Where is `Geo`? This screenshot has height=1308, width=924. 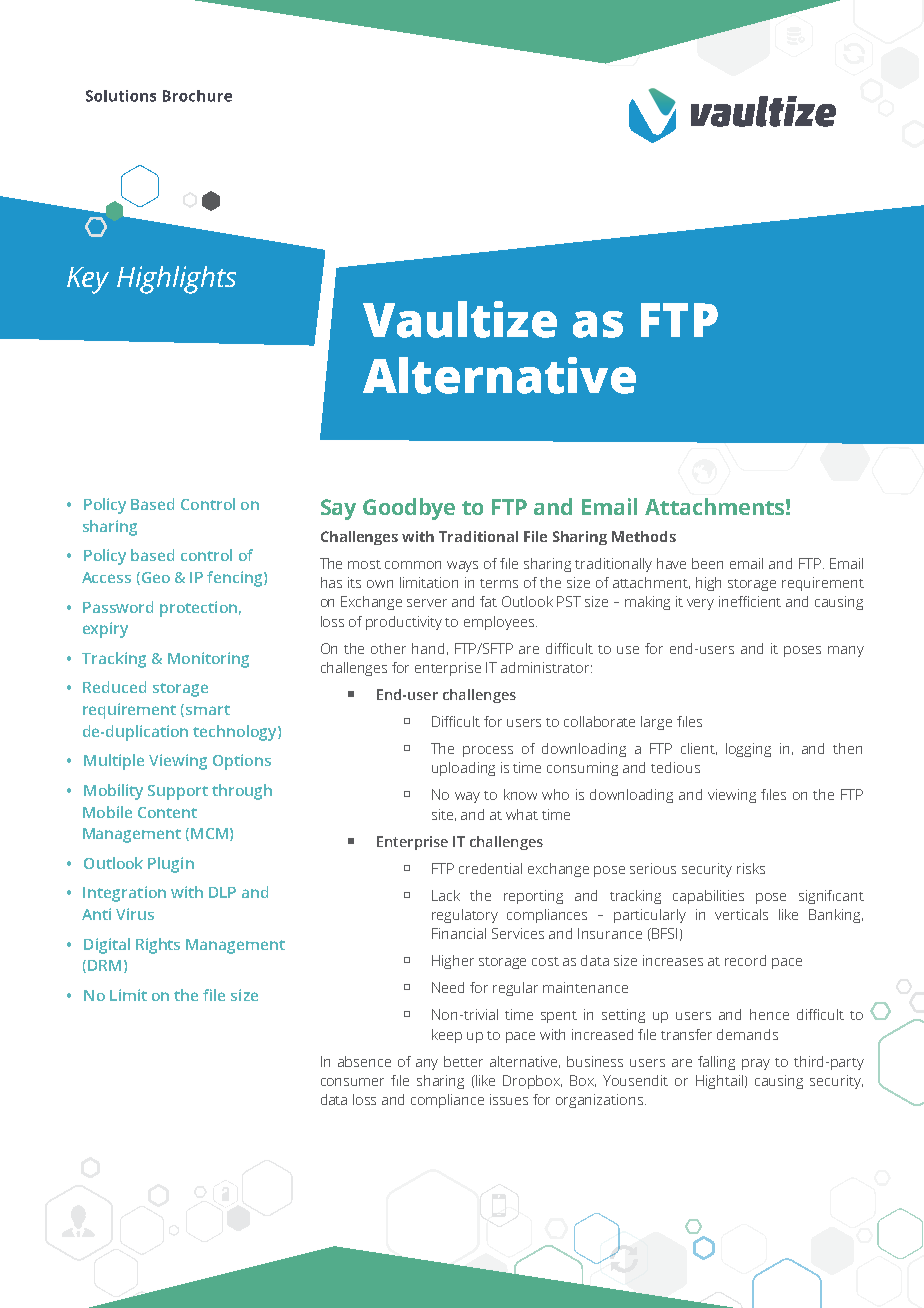
Geo is located at coordinates (154, 578).
